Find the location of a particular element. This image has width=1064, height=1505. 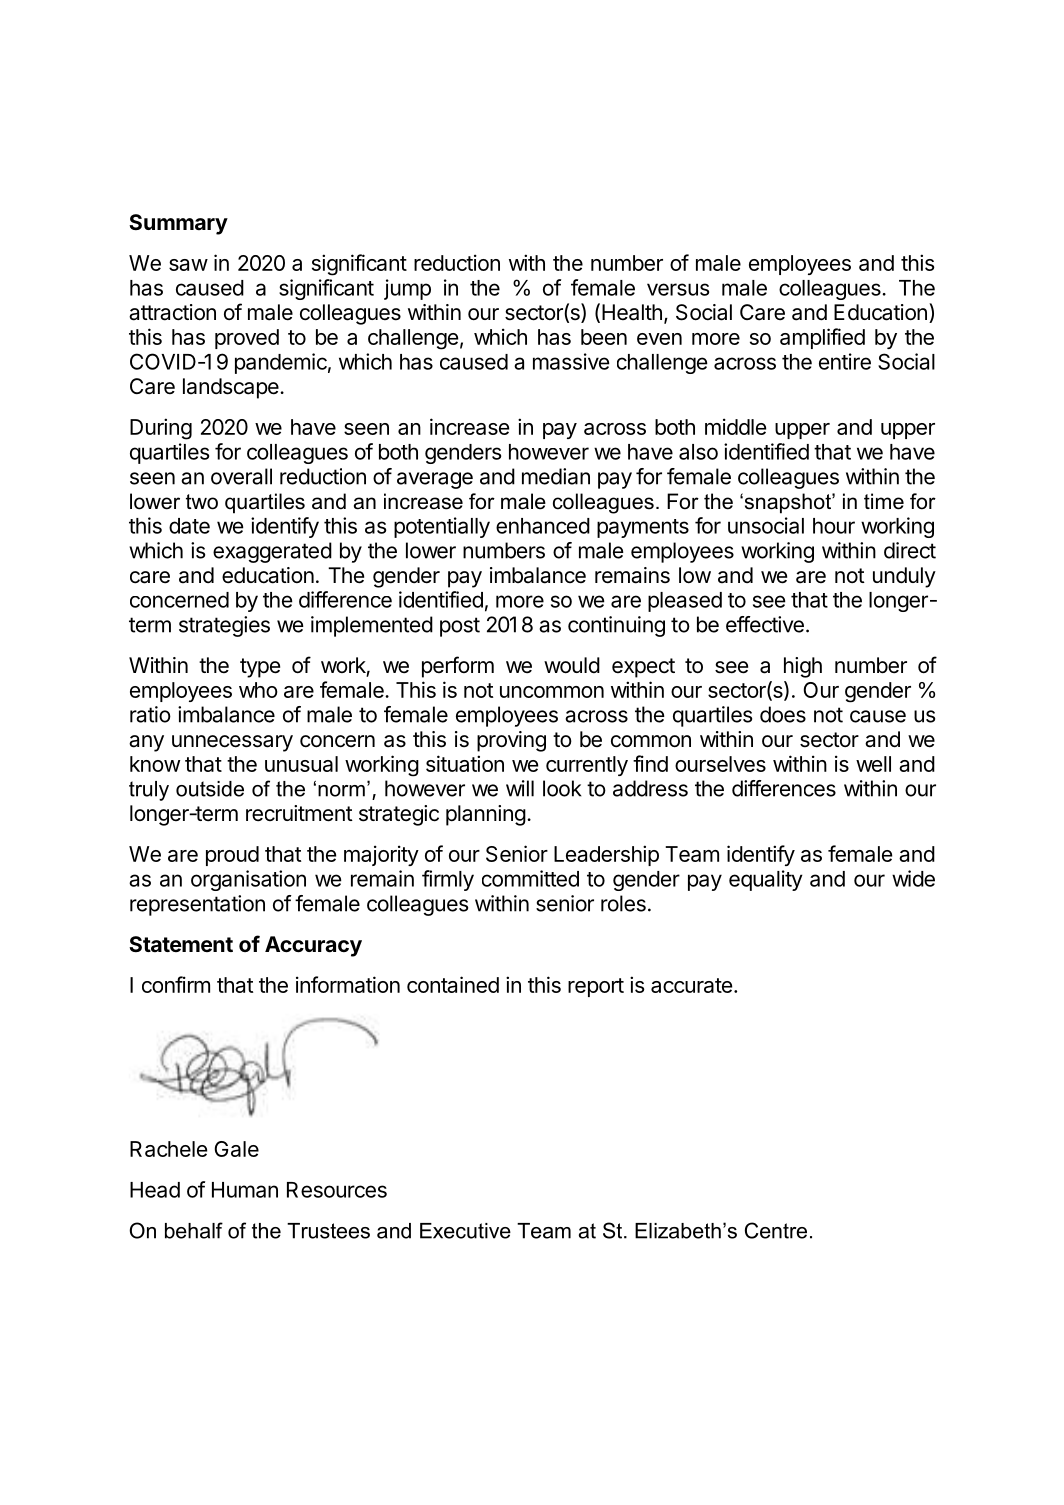

report is located at coordinates (596, 987).
